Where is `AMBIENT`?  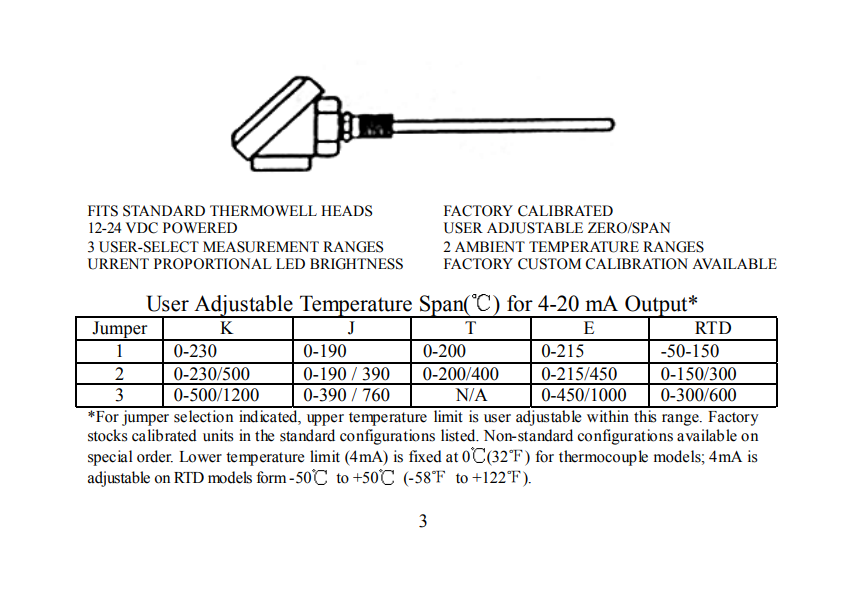 AMBIENT is located at coordinates (490, 246).
